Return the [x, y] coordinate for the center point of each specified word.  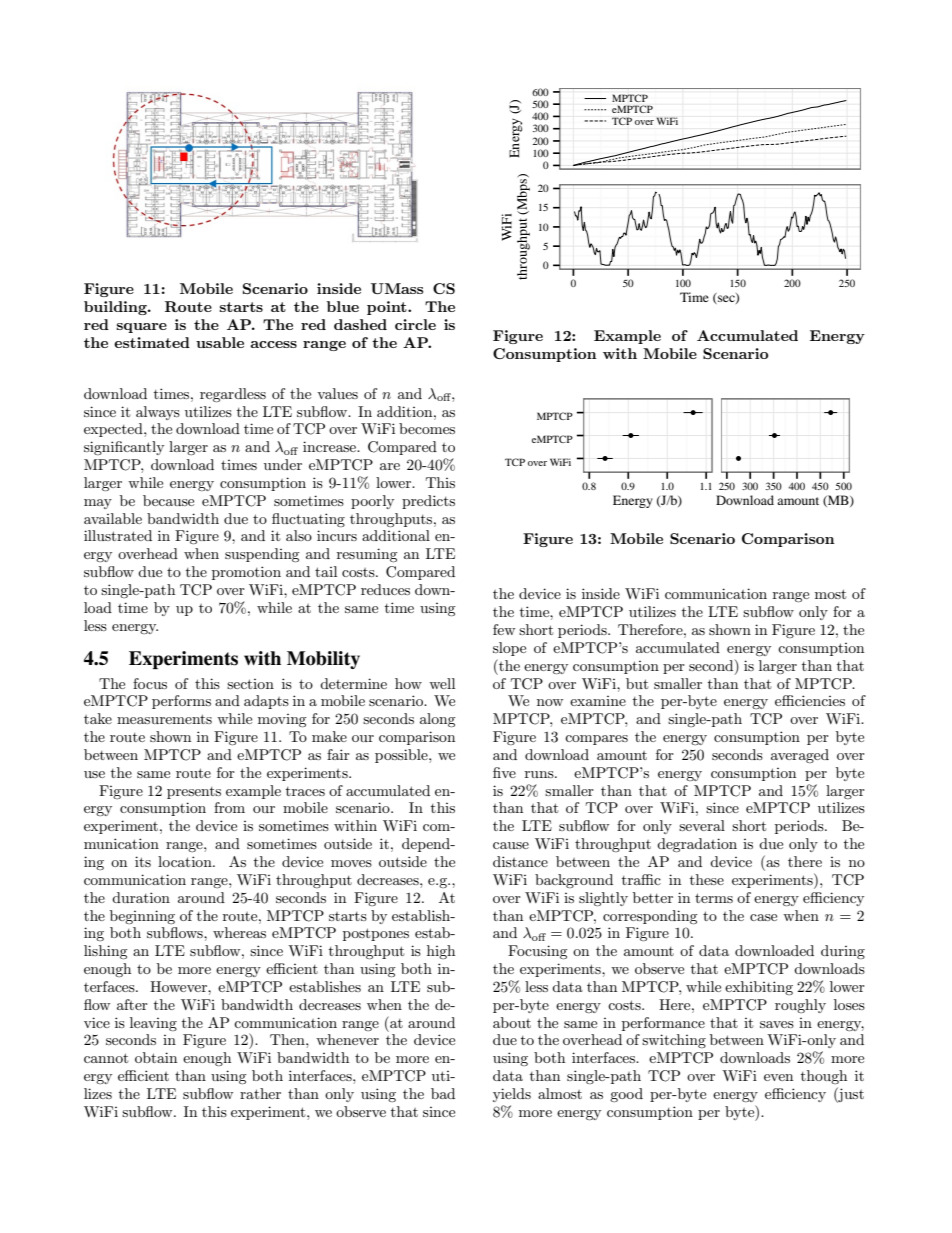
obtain [156, 1057]
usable [220, 342]
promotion [246, 573]
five [504, 772]
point [388, 308]
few [504, 629]
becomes [427, 428]
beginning [142, 917]
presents [194, 793]
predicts [428, 502]
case [763, 917]
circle [415, 324]
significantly [124, 448]
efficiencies [810, 700]
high [441, 952]
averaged [800, 756]
